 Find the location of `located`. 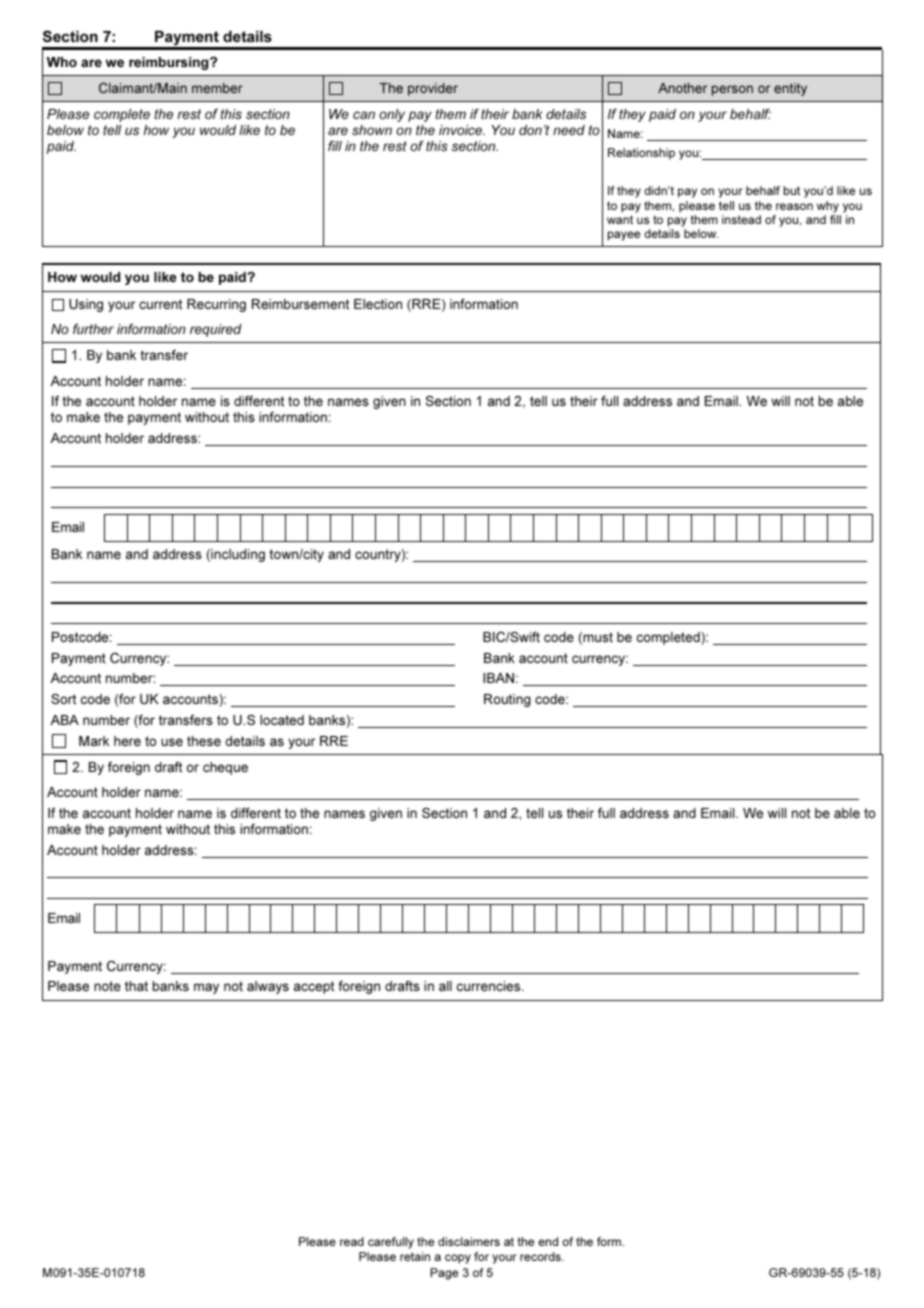

located is located at coordinates (282, 720).
